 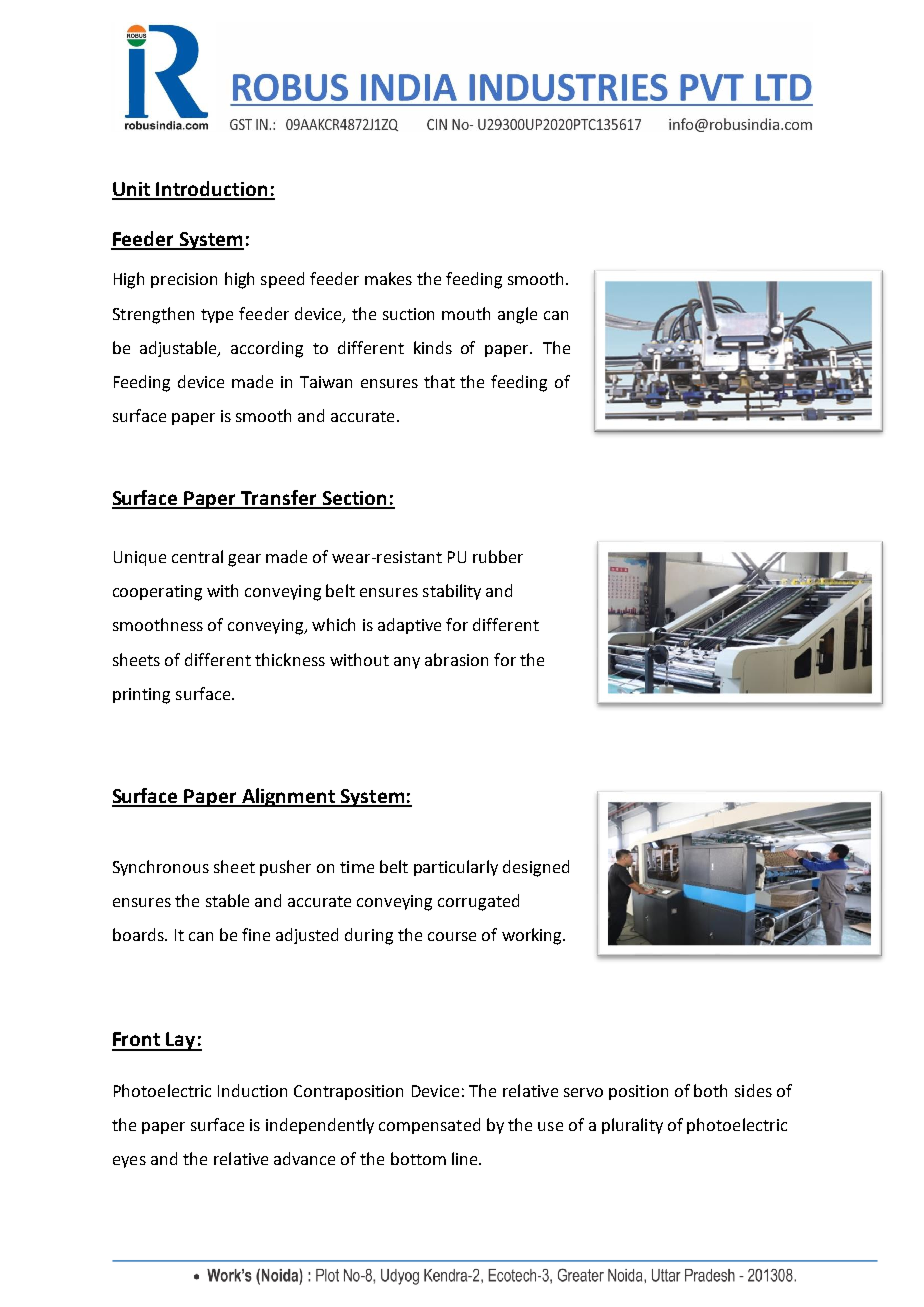 What do you see at coordinates (517, 315) in the screenshot?
I see `angle` at bounding box center [517, 315].
